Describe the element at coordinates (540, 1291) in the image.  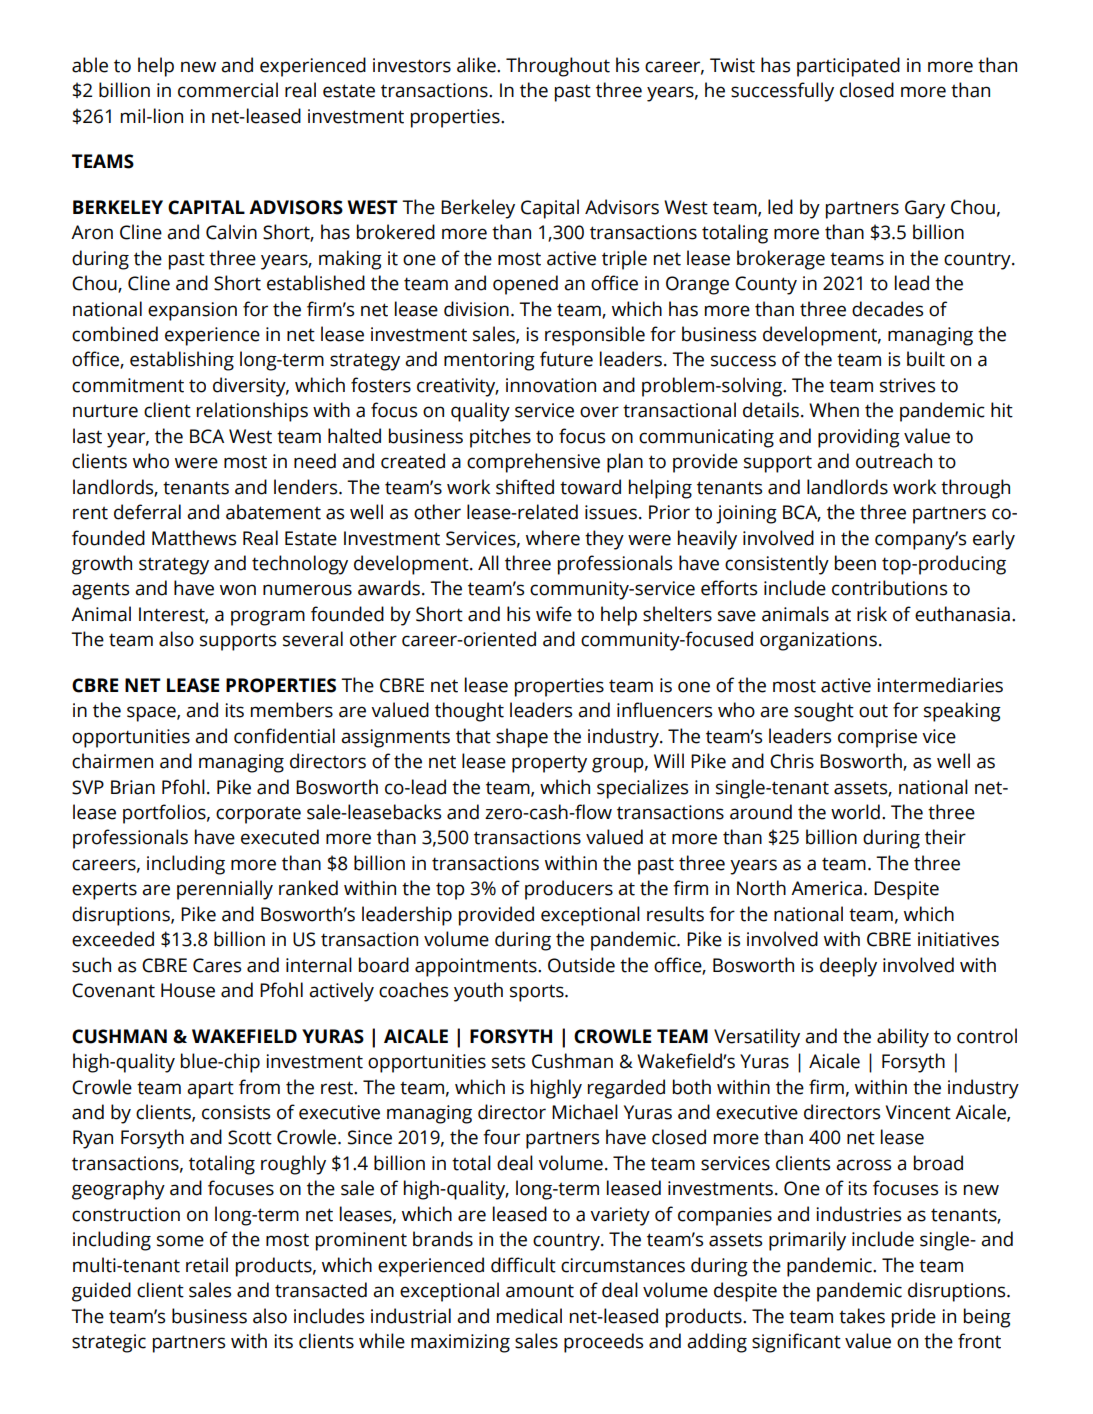
I see `amount` at that location.
